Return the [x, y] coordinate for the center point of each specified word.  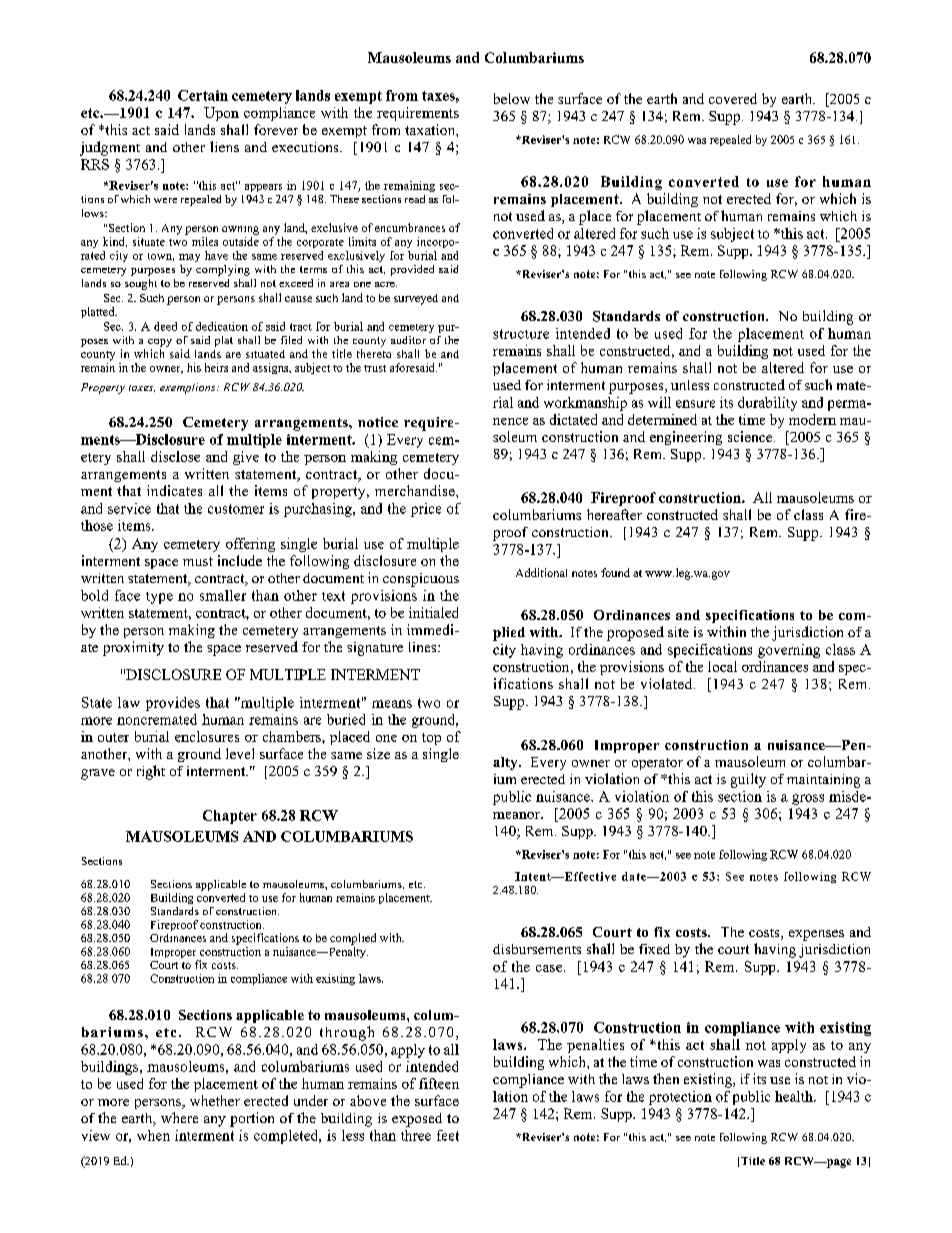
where [179, 1117]
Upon [221, 114]
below [512, 98]
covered [733, 98]
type [159, 598]
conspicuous [421, 580]
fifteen [439, 1083]
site [678, 632]
